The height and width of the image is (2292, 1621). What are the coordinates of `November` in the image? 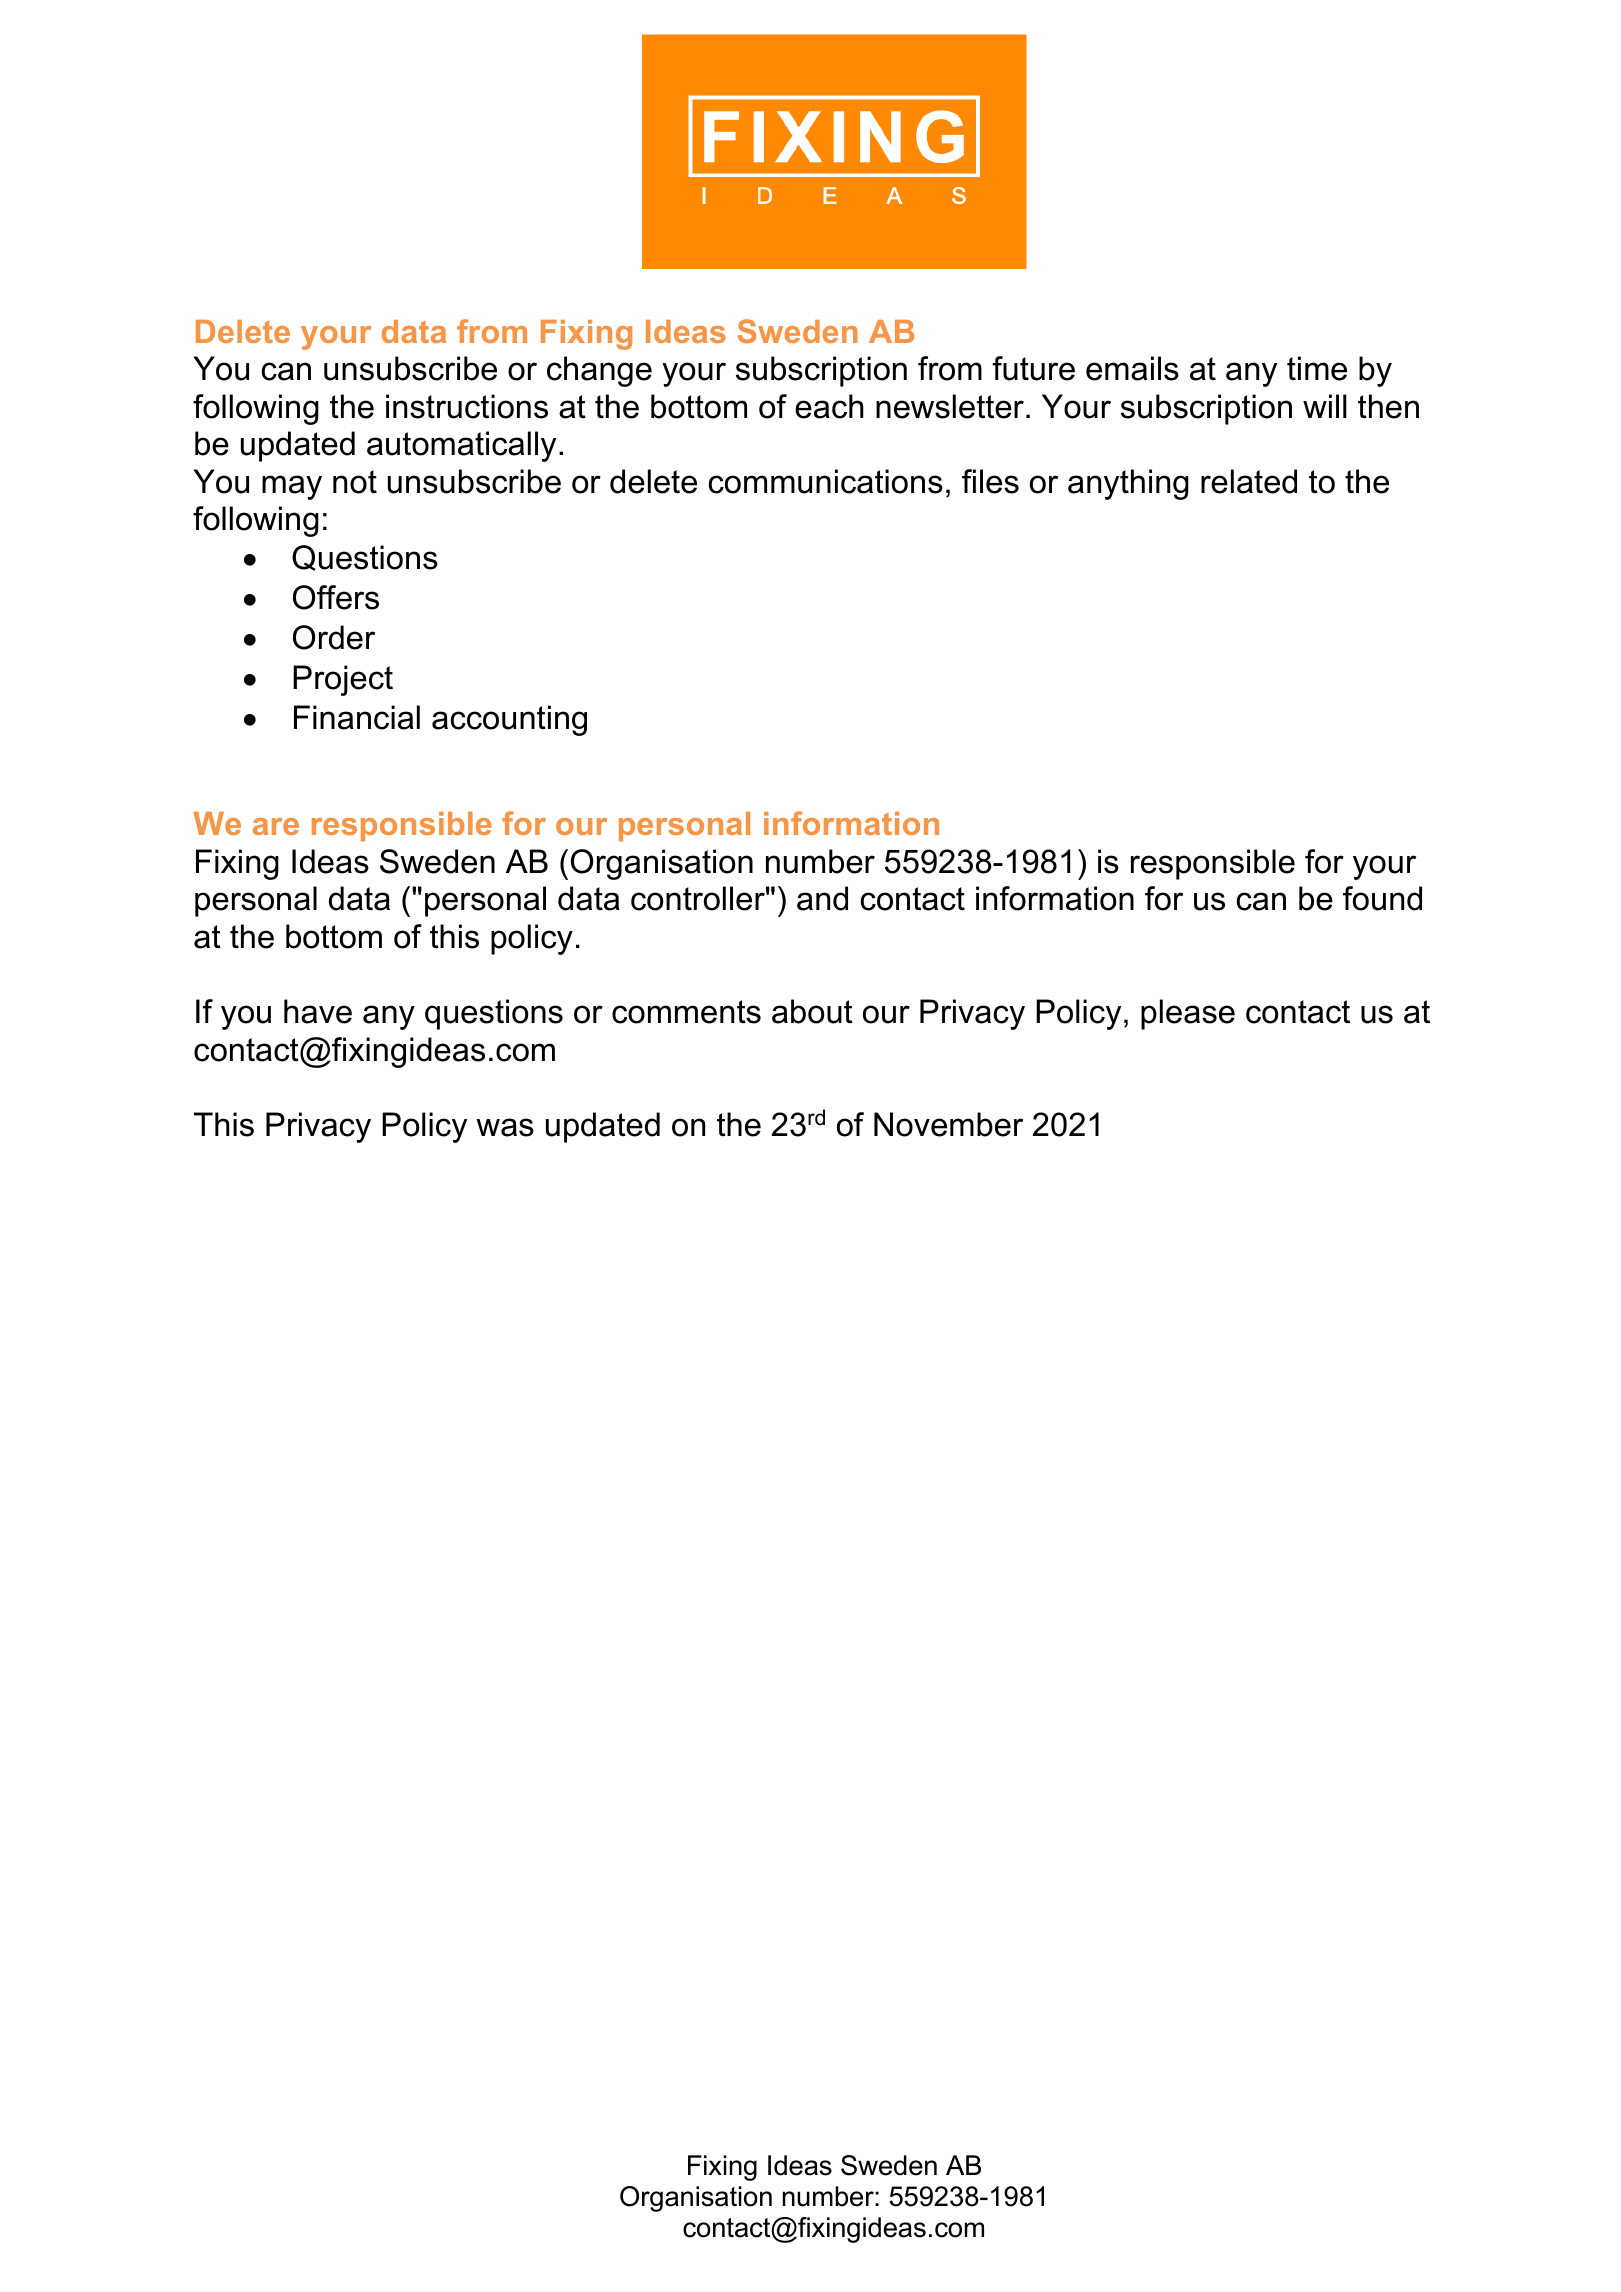 It's located at (948, 1124).
